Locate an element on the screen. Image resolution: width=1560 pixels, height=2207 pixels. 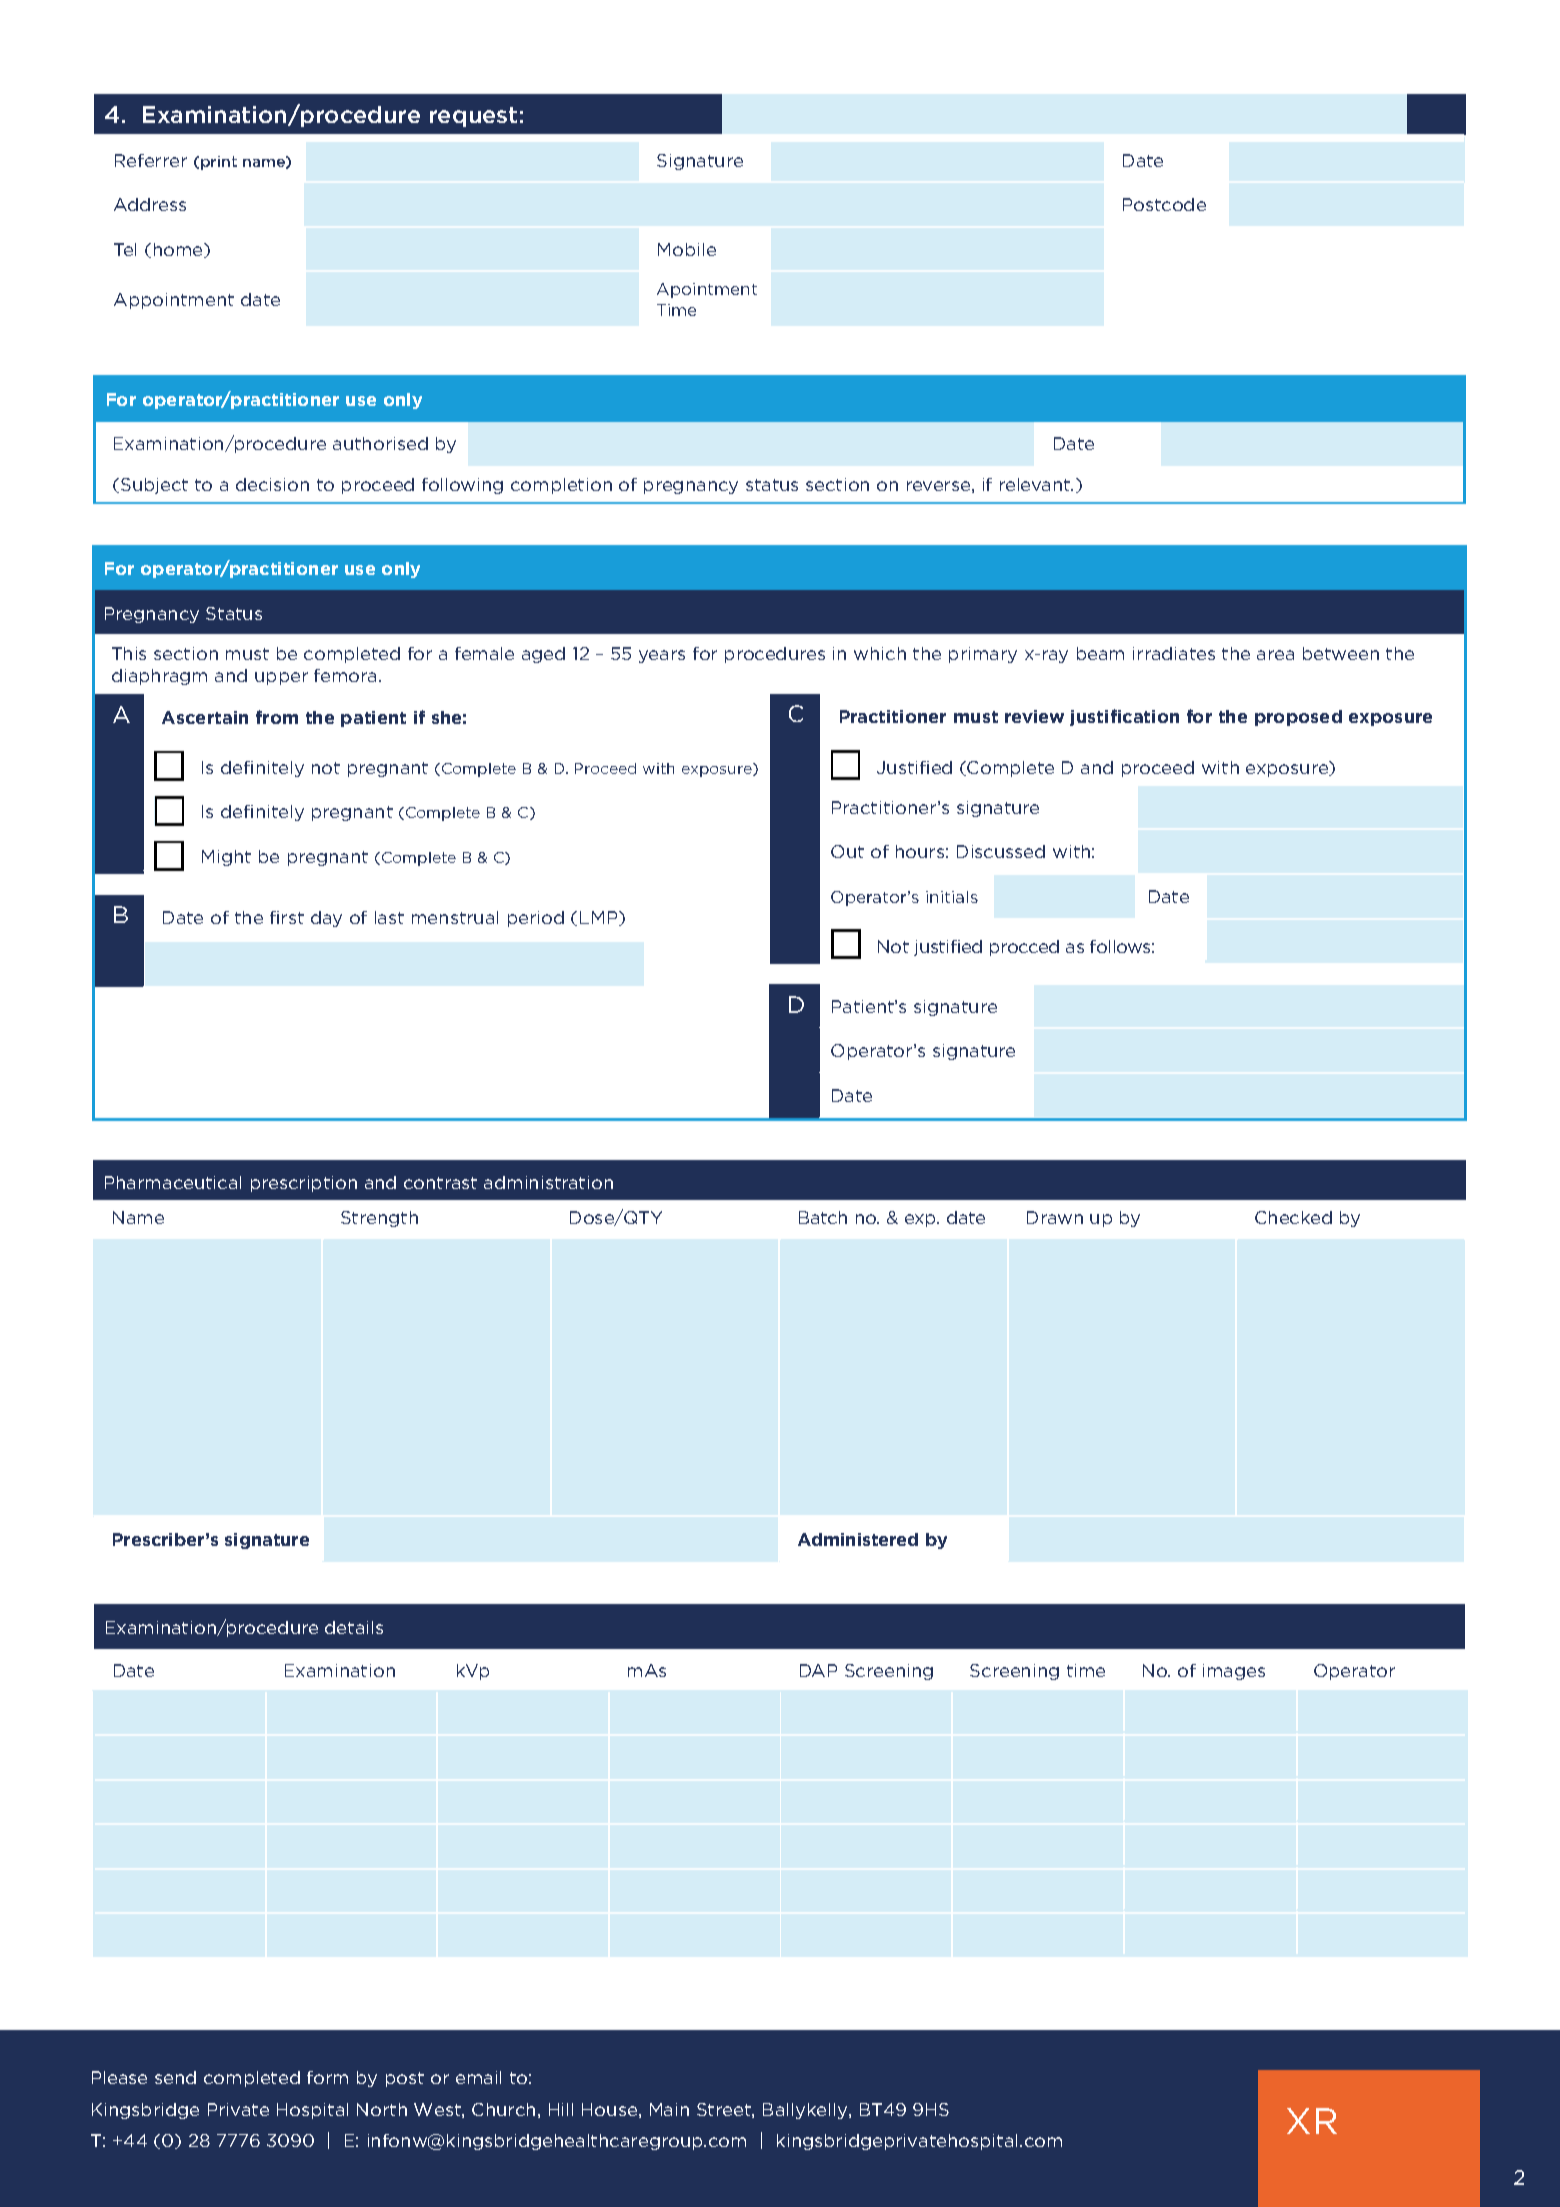
Mobile is located at coordinates (687, 249).
